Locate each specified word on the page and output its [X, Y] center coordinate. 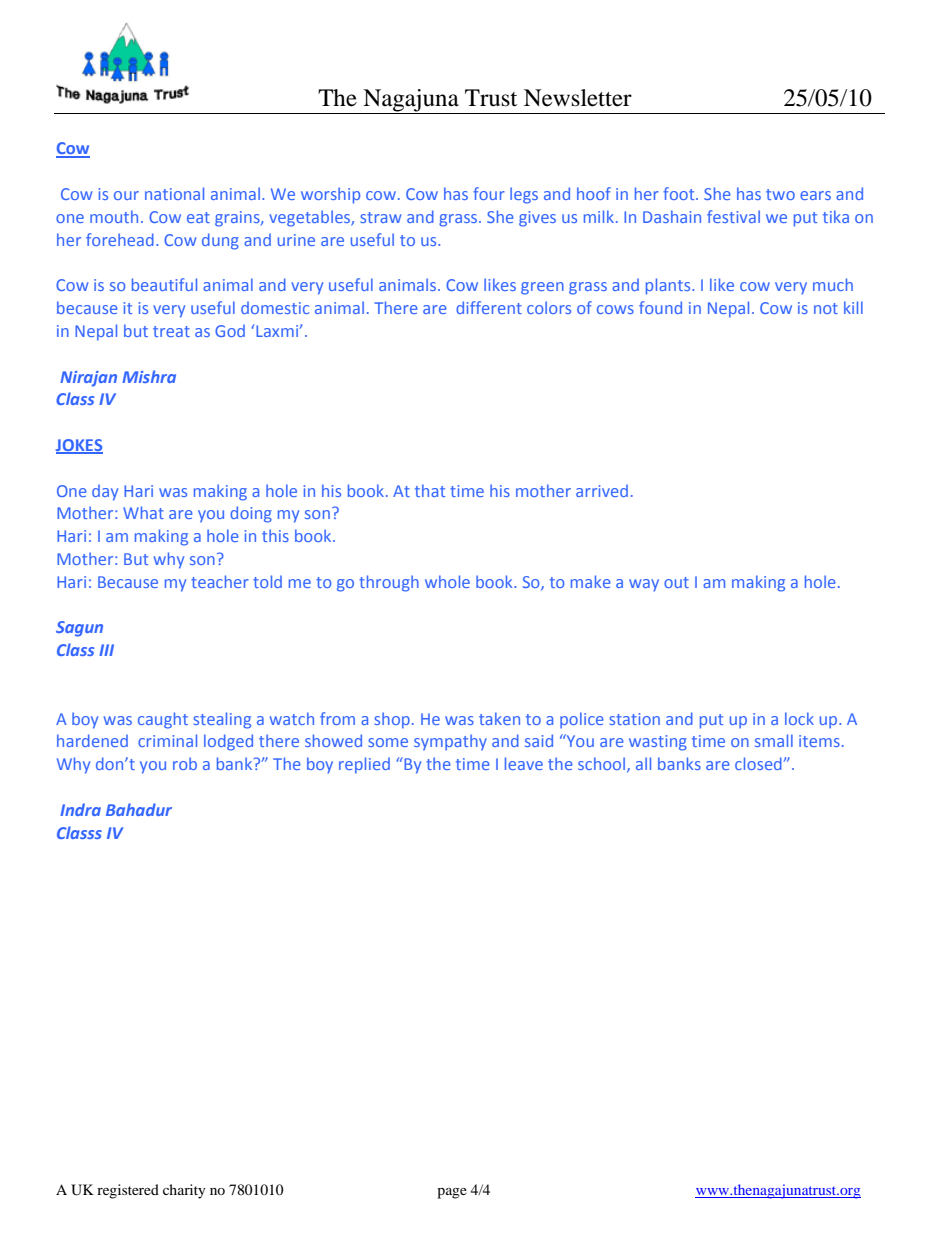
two [780, 194]
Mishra [149, 376]
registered [128, 1191]
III [106, 650]
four [489, 193]
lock [799, 718]
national [174, 193]
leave [524, 763]
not [826, 308]
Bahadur [139, 809]
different [489, 307]
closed [759, 763]
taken [499, 718]
